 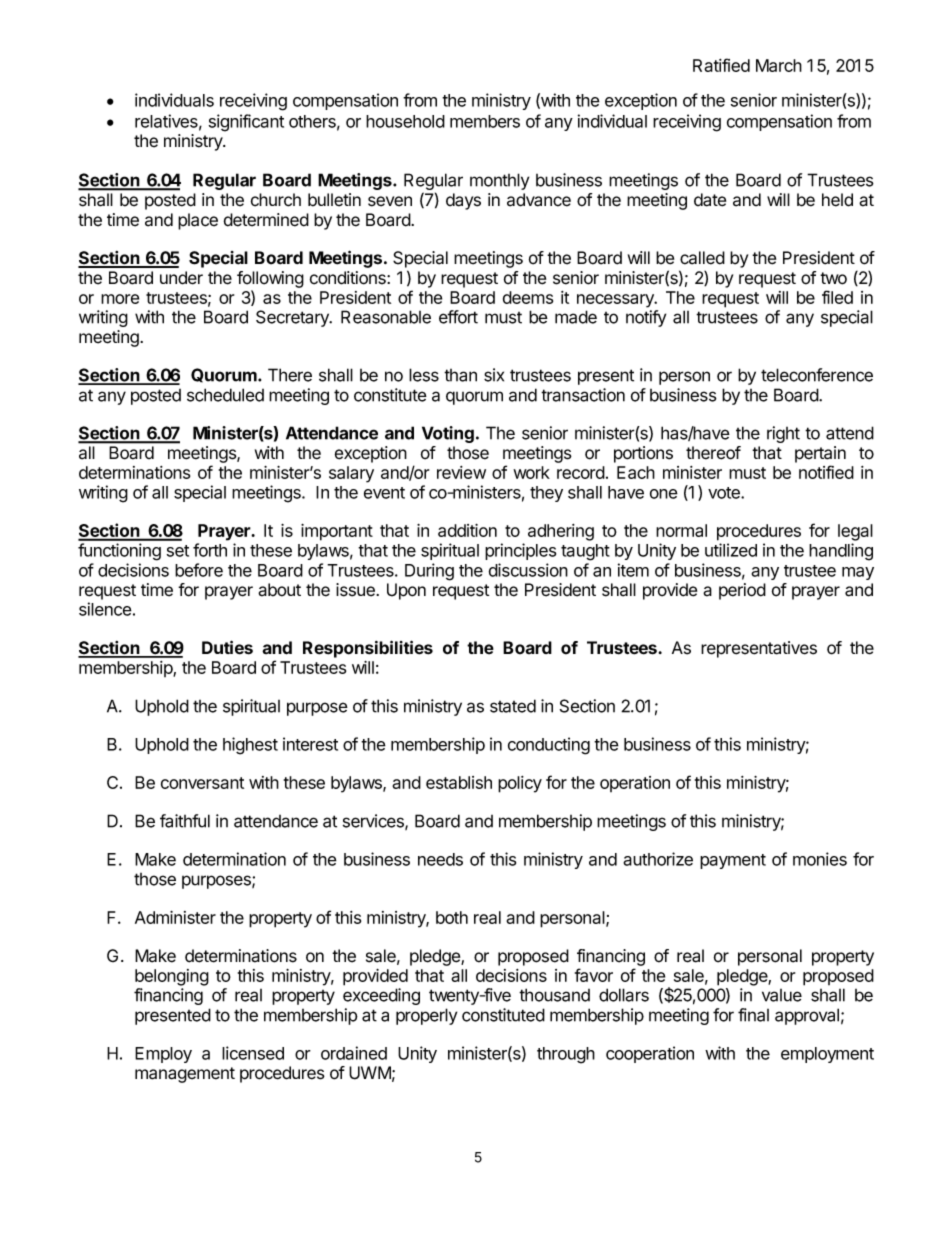 What do you see at coordinates (426, 1016) in the image?
I see `properly` at bounding box center [426, 1016].
